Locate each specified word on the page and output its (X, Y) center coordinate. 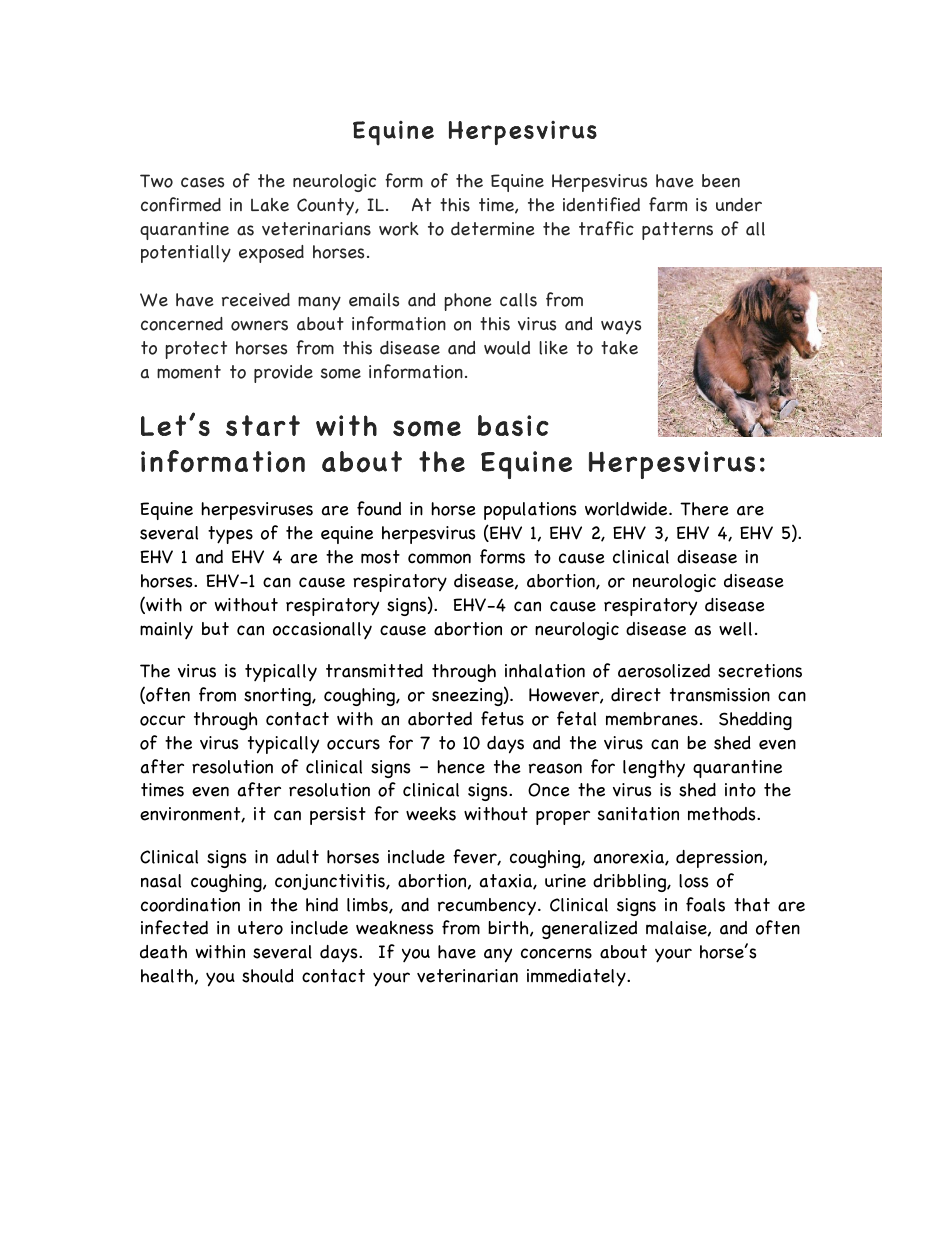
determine (493, 229)
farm (668, 204)
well (735, 629)
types (230, 535)
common (439, 558)
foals (705, 904)
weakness (395, 928)
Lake (270, 205)
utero (260, 928)
